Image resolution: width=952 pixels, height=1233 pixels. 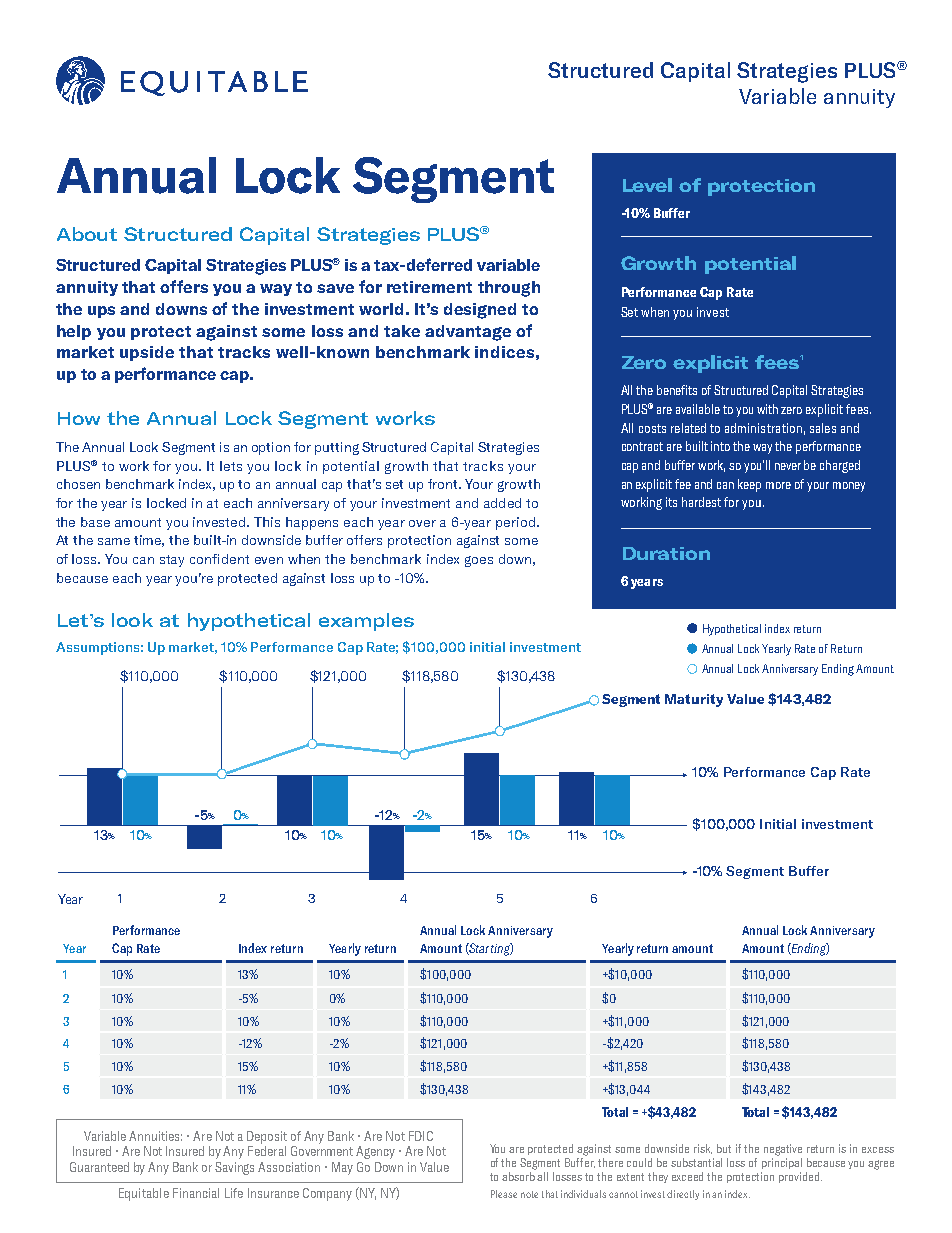 I want to click on stay, so click(x=172, y=561).
